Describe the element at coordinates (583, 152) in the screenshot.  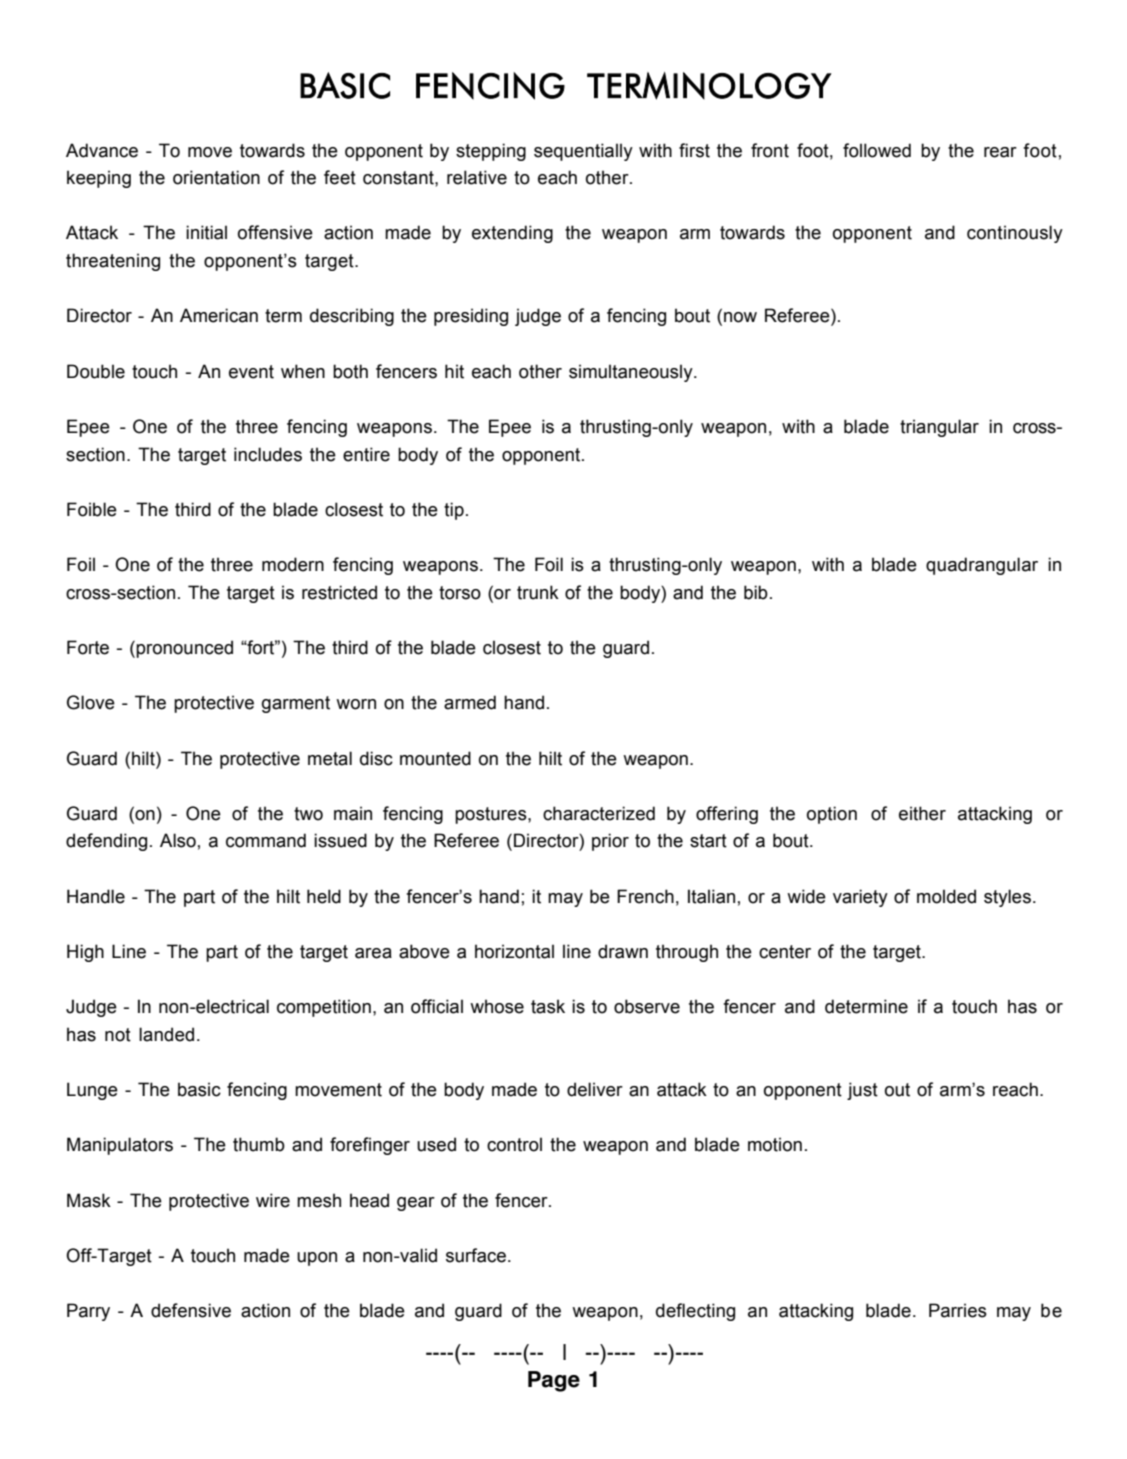
I see `sequentially` at that location.
